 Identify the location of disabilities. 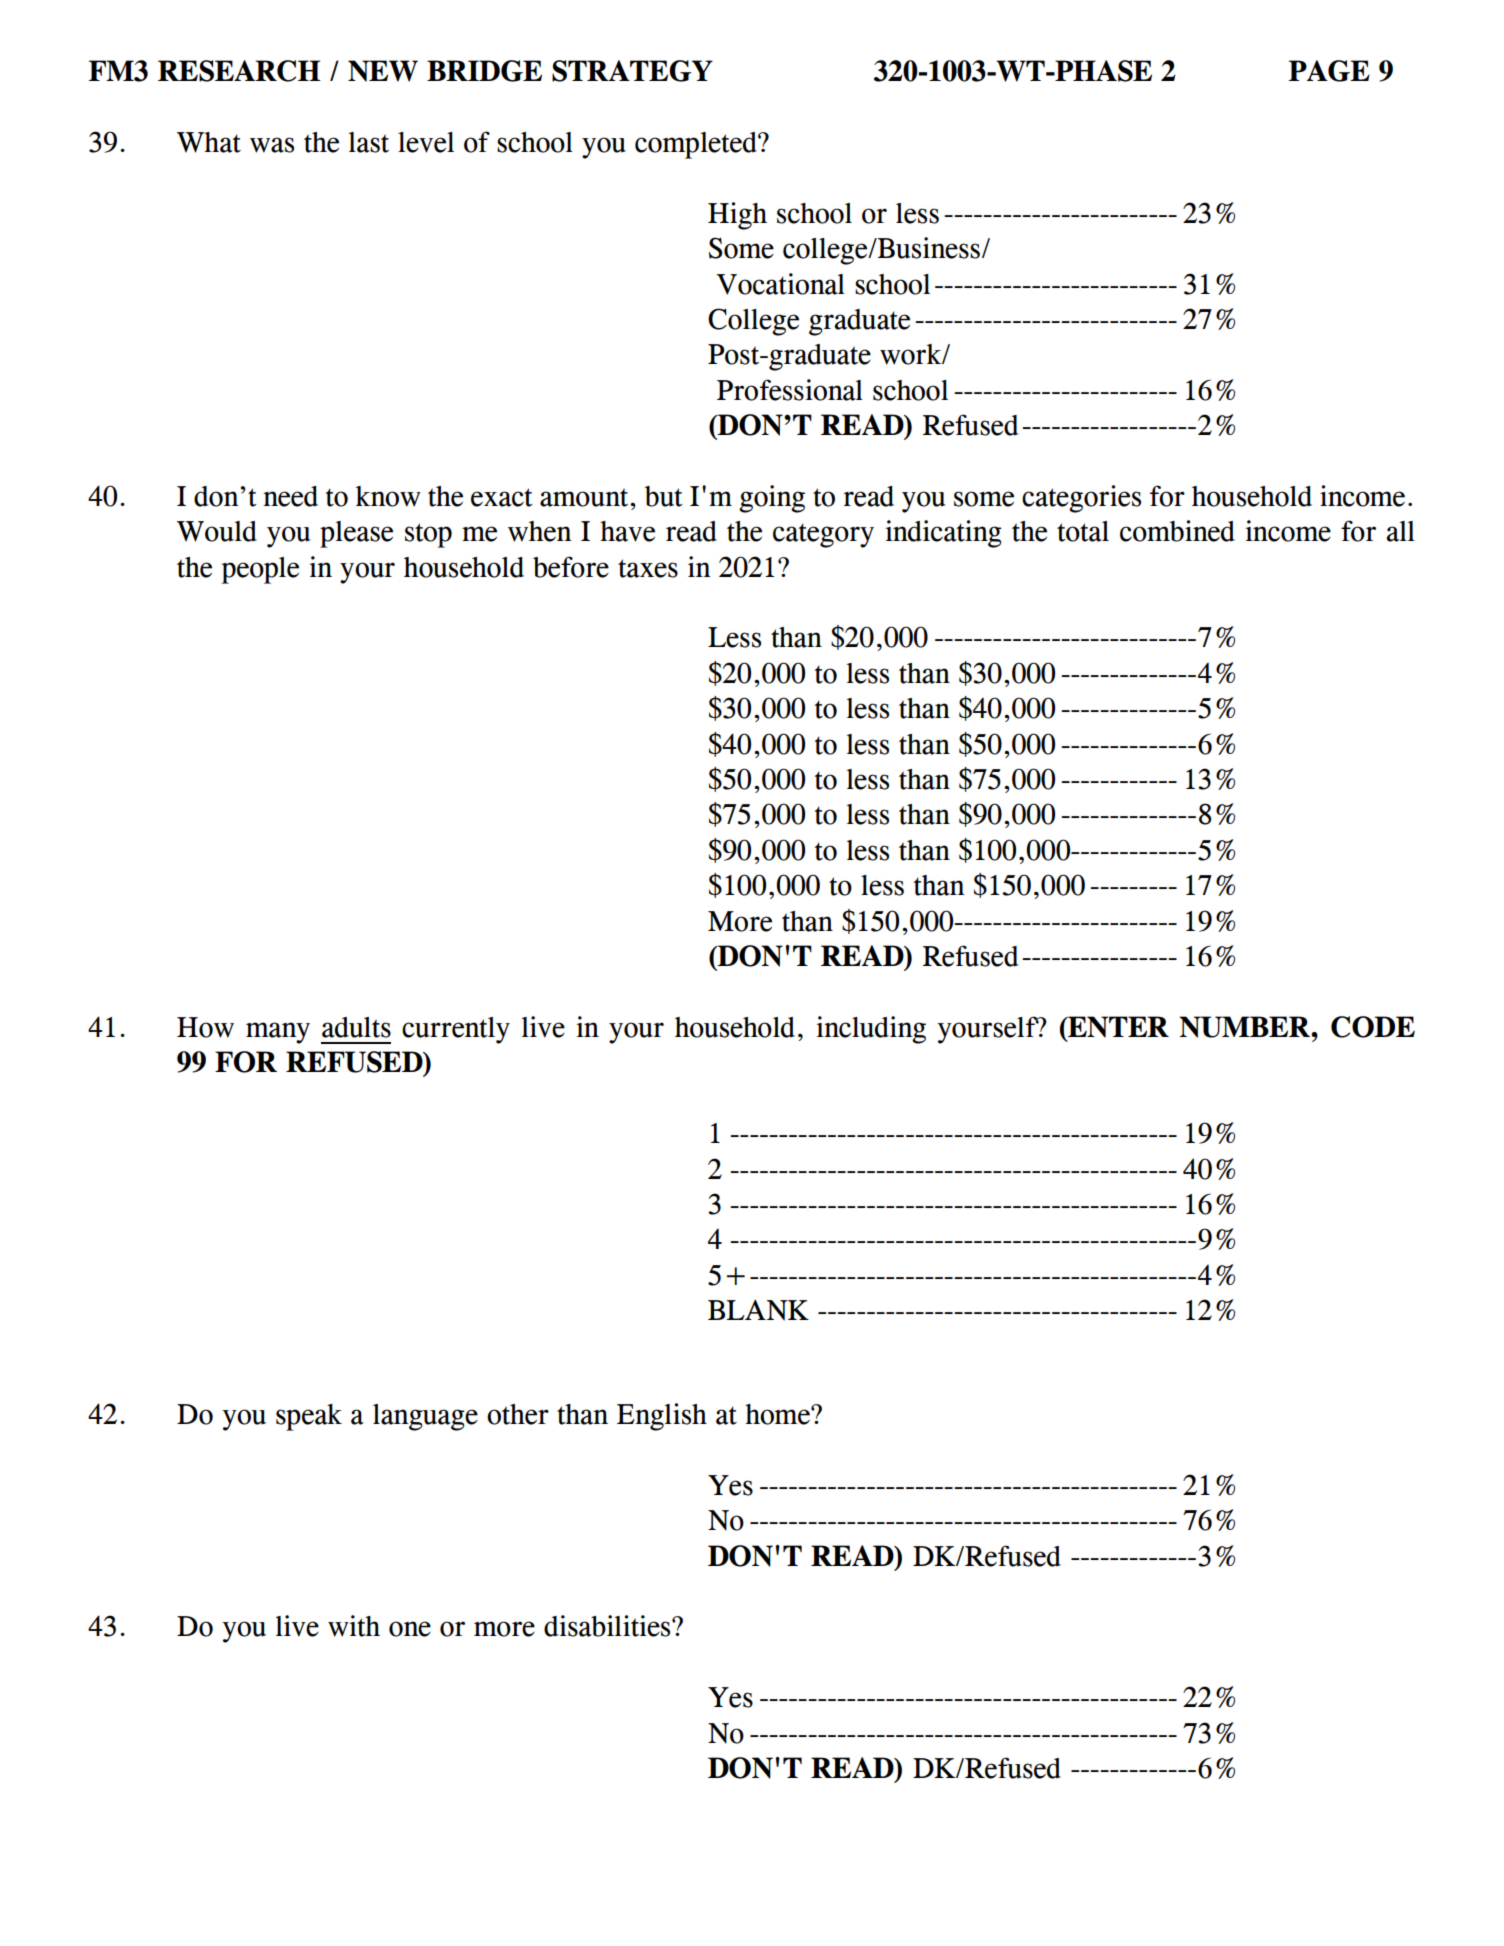
(608, 1626).
